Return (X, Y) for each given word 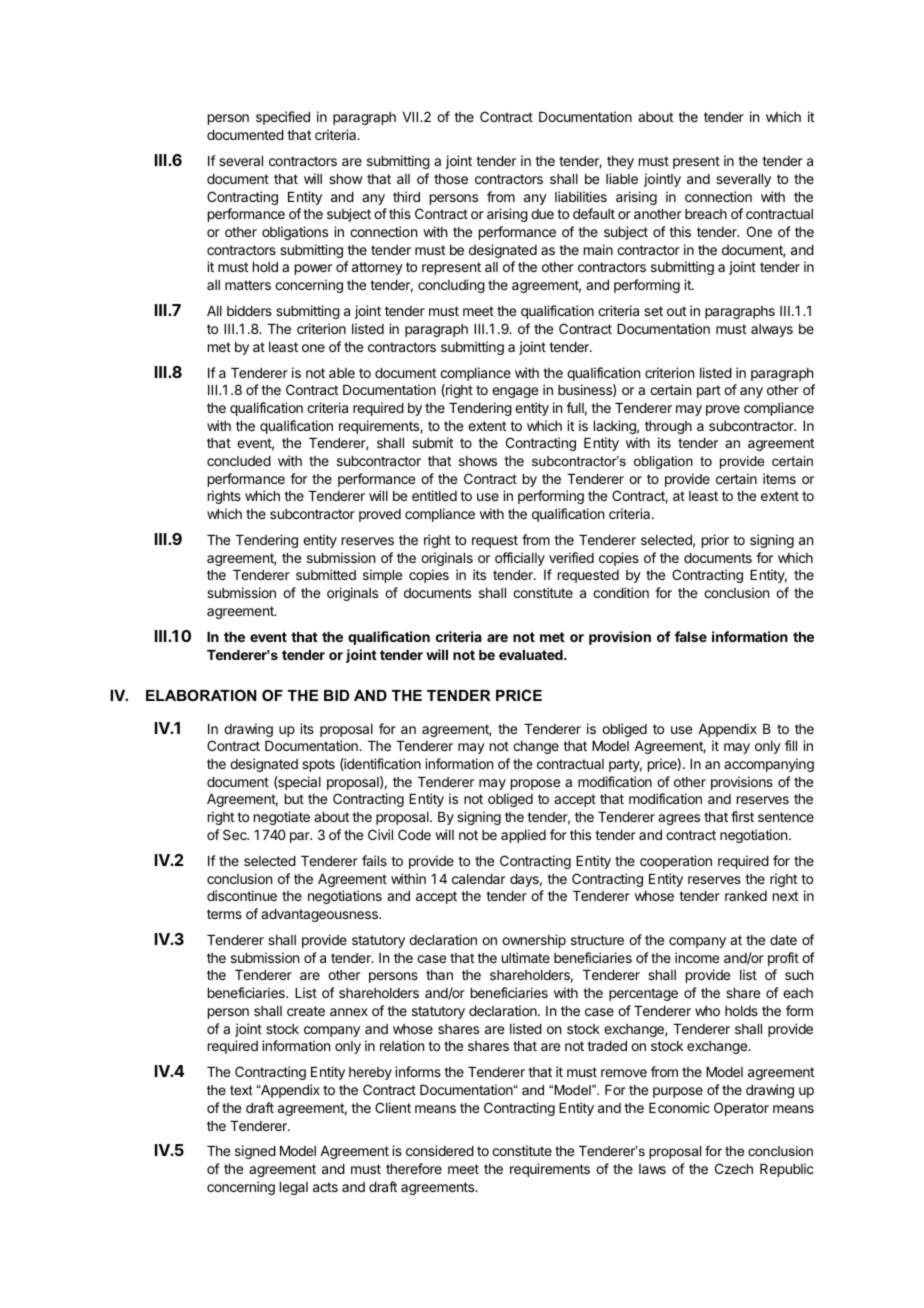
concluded (239, 461)
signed (255, 1152)
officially (520, 559)
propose (535, 784)
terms (224, 914)
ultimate (526, 957)
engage (515, 392)
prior (715, 541)
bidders (249, 310)
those (451, 179)
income (697, 957)
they (620, 162)
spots (318, 765)
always (772, 330)
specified (283, 118)
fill (791, 745)
